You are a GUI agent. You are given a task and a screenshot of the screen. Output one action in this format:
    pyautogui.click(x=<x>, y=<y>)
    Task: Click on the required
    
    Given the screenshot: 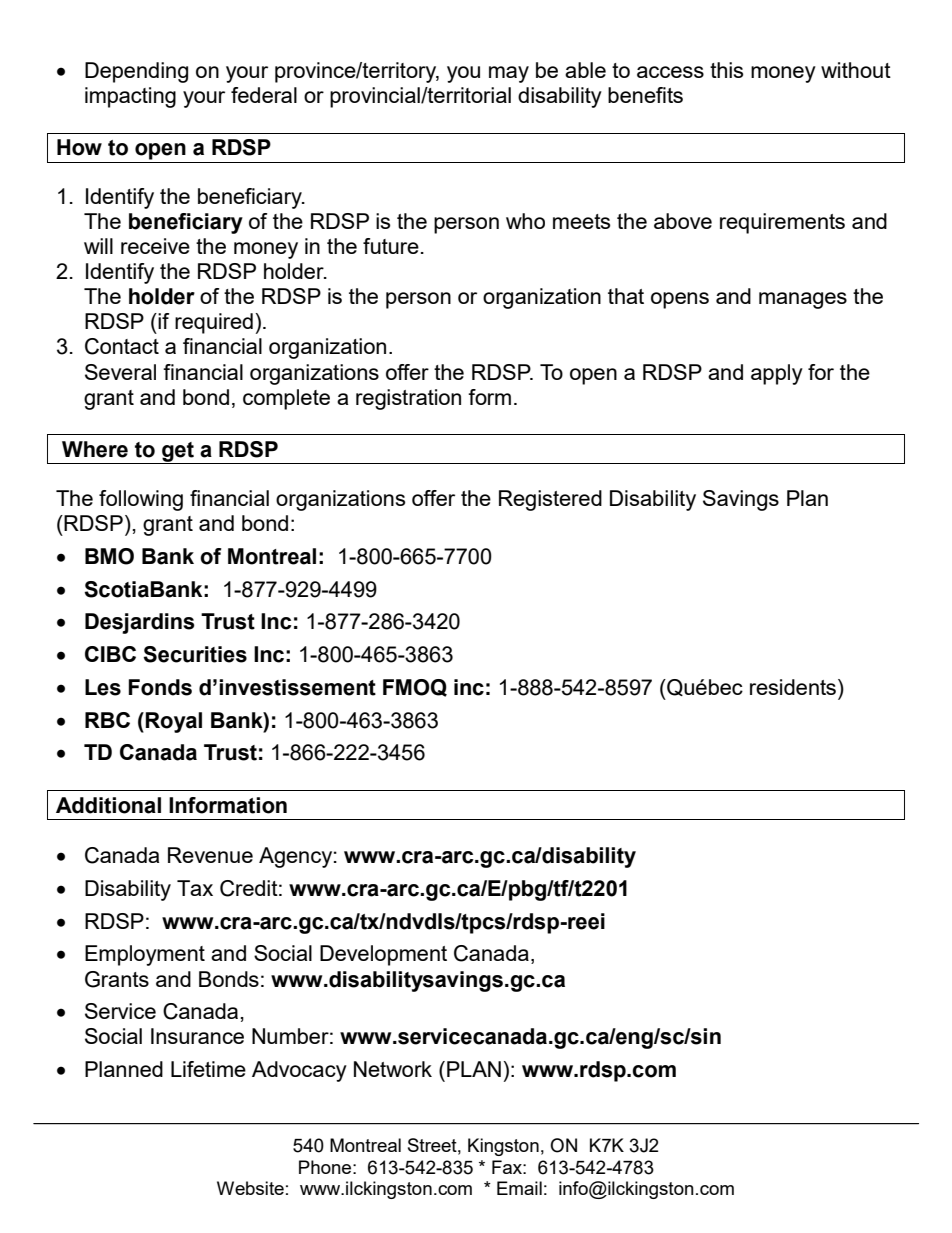 What is the action you would take?
    pyautogui.click(x=214, y=323)
